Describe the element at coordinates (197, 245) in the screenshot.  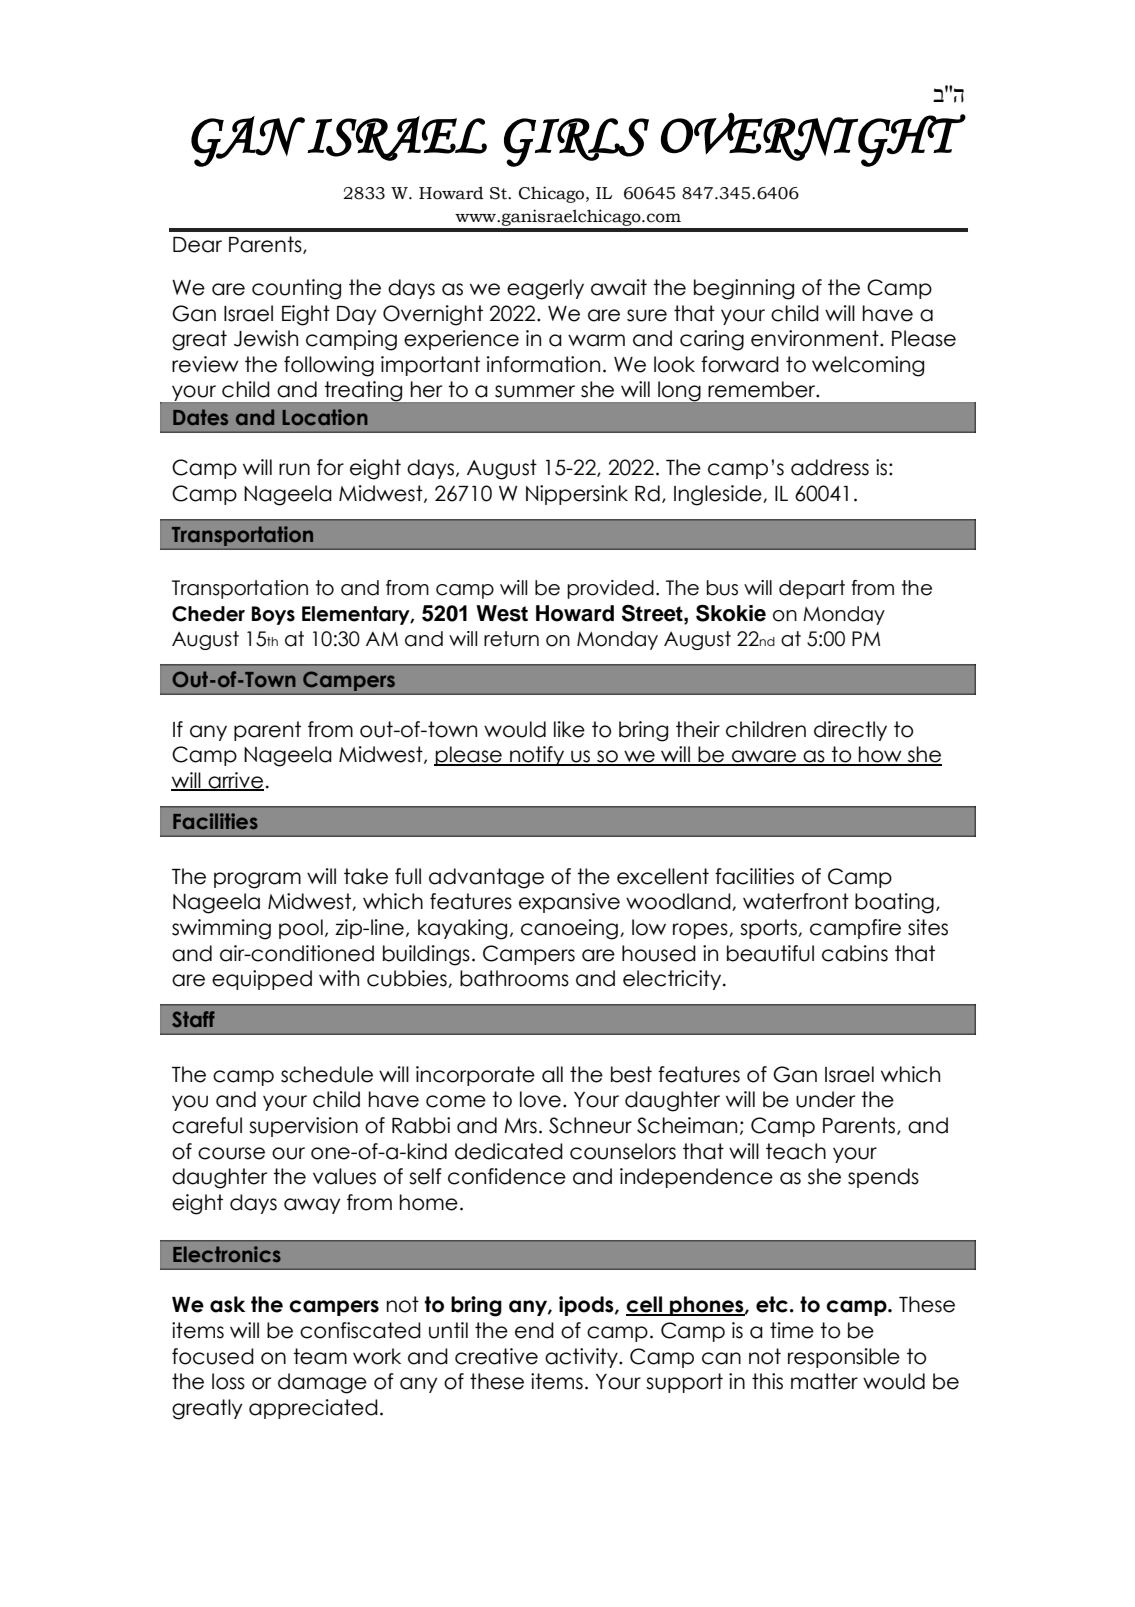
I see `Dear` at that location.
